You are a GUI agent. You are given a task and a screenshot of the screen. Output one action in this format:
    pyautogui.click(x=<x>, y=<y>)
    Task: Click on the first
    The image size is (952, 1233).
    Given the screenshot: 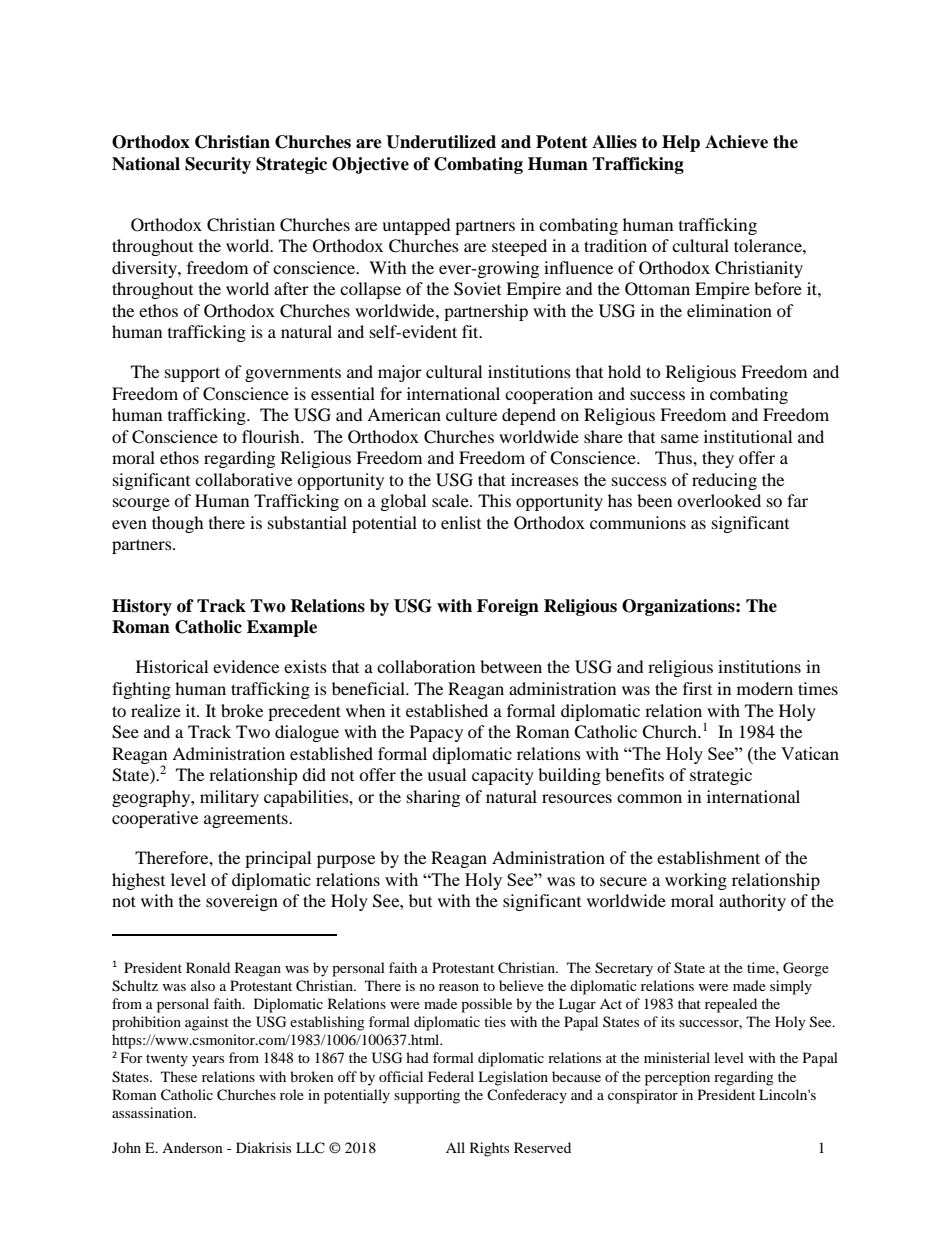 What is the action you would take?
    pyautogui.click(x=697, y=688)
